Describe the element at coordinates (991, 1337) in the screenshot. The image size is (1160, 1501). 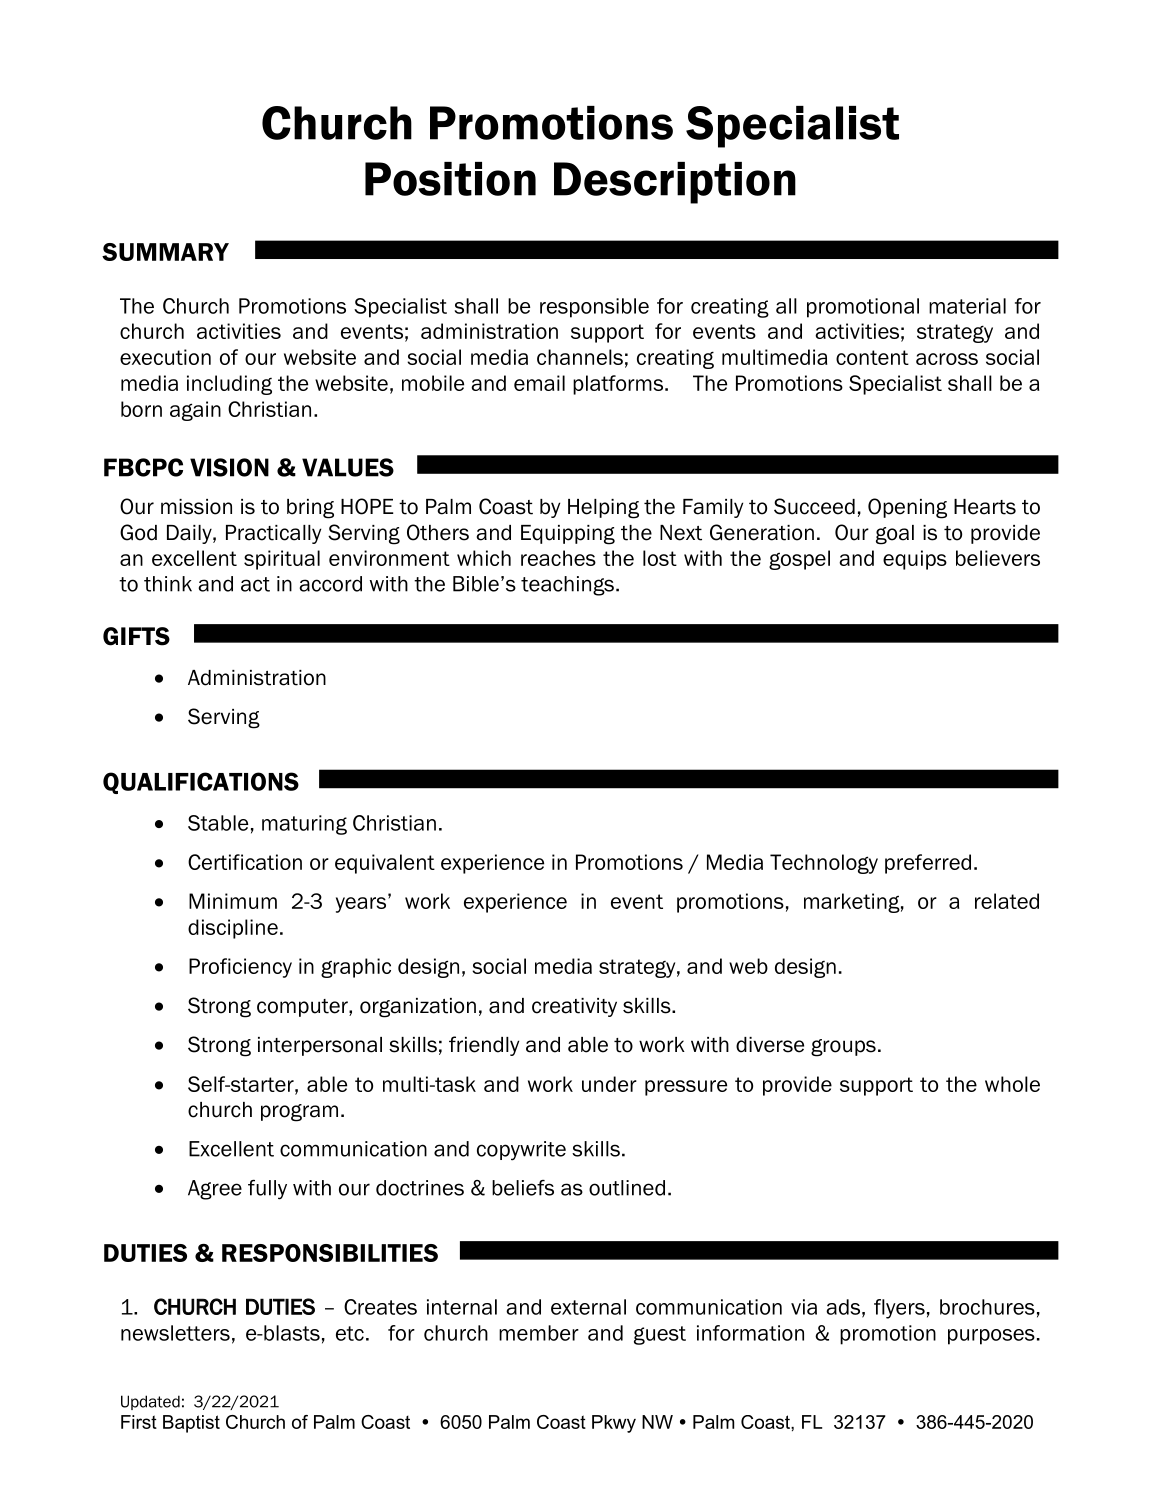
I see `purposes` at that location.
